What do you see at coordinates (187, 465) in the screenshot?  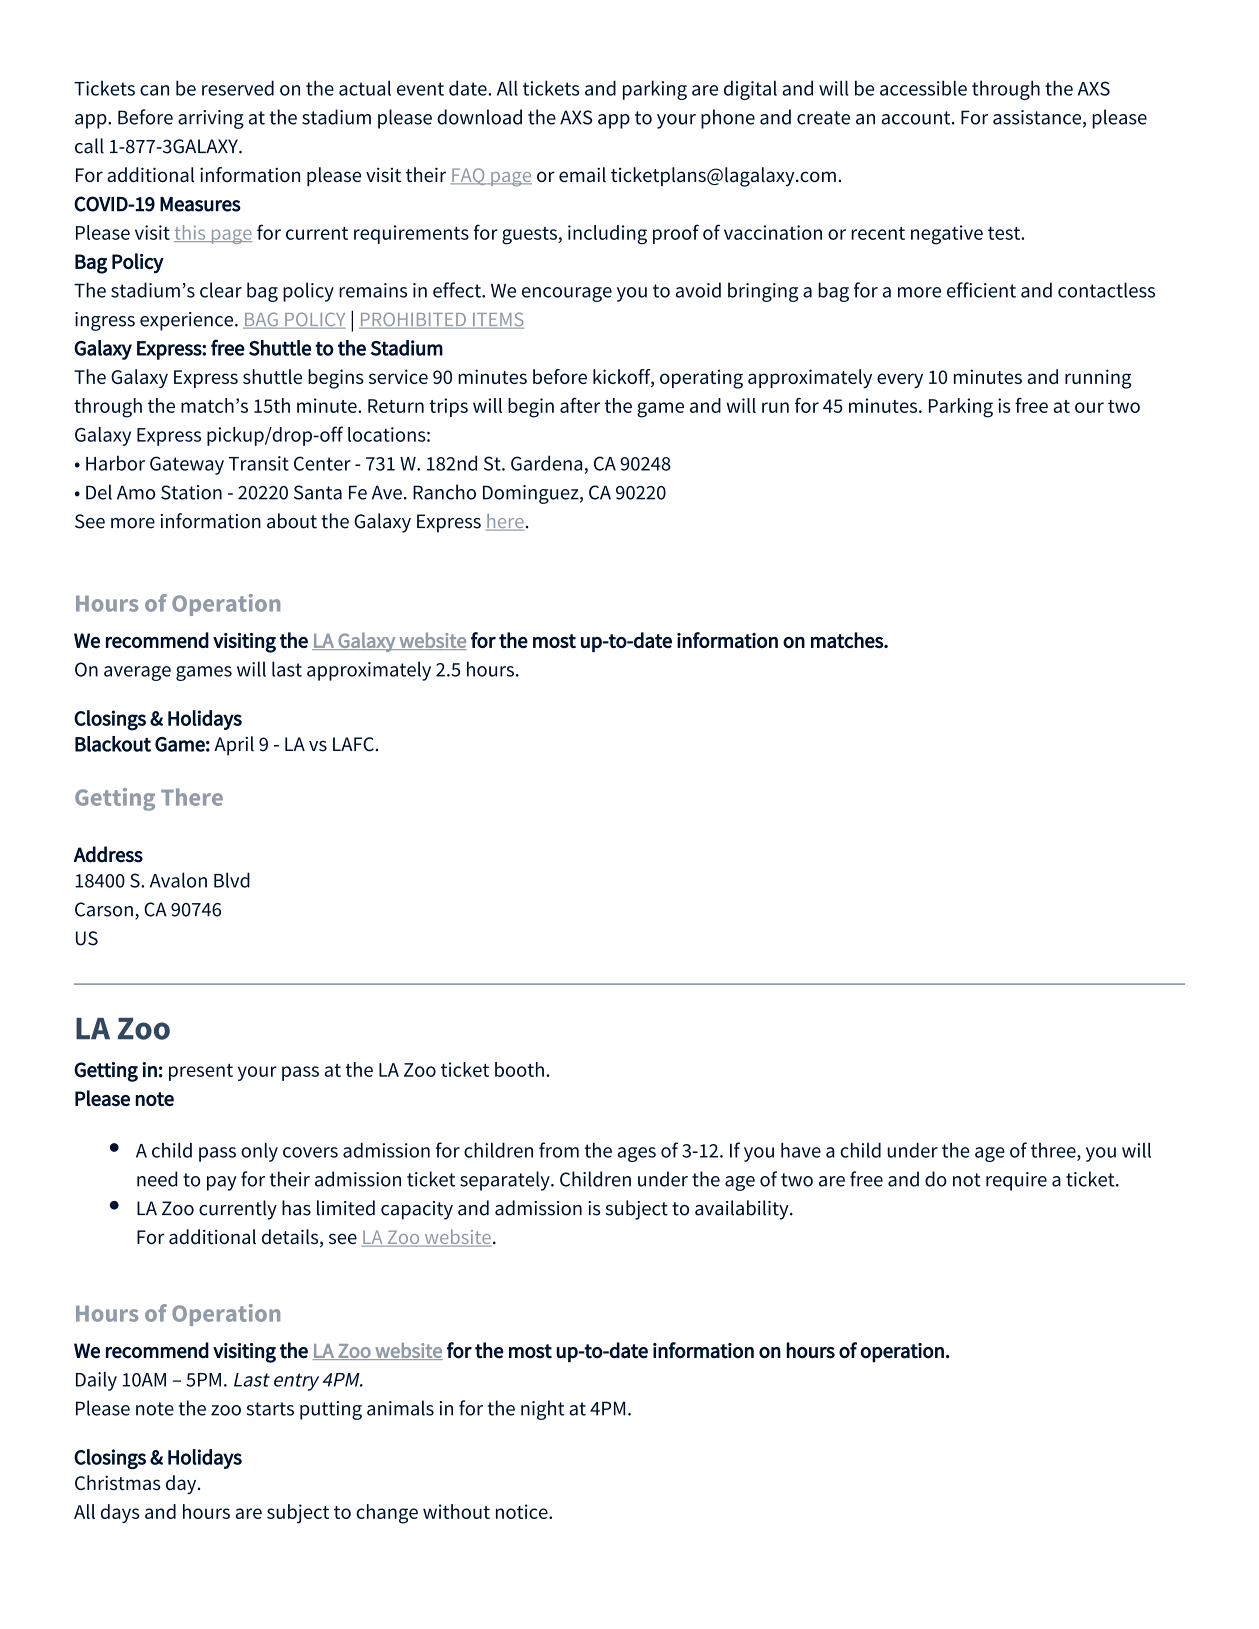 I see `Gateway` at bounding box center [187, 465].
